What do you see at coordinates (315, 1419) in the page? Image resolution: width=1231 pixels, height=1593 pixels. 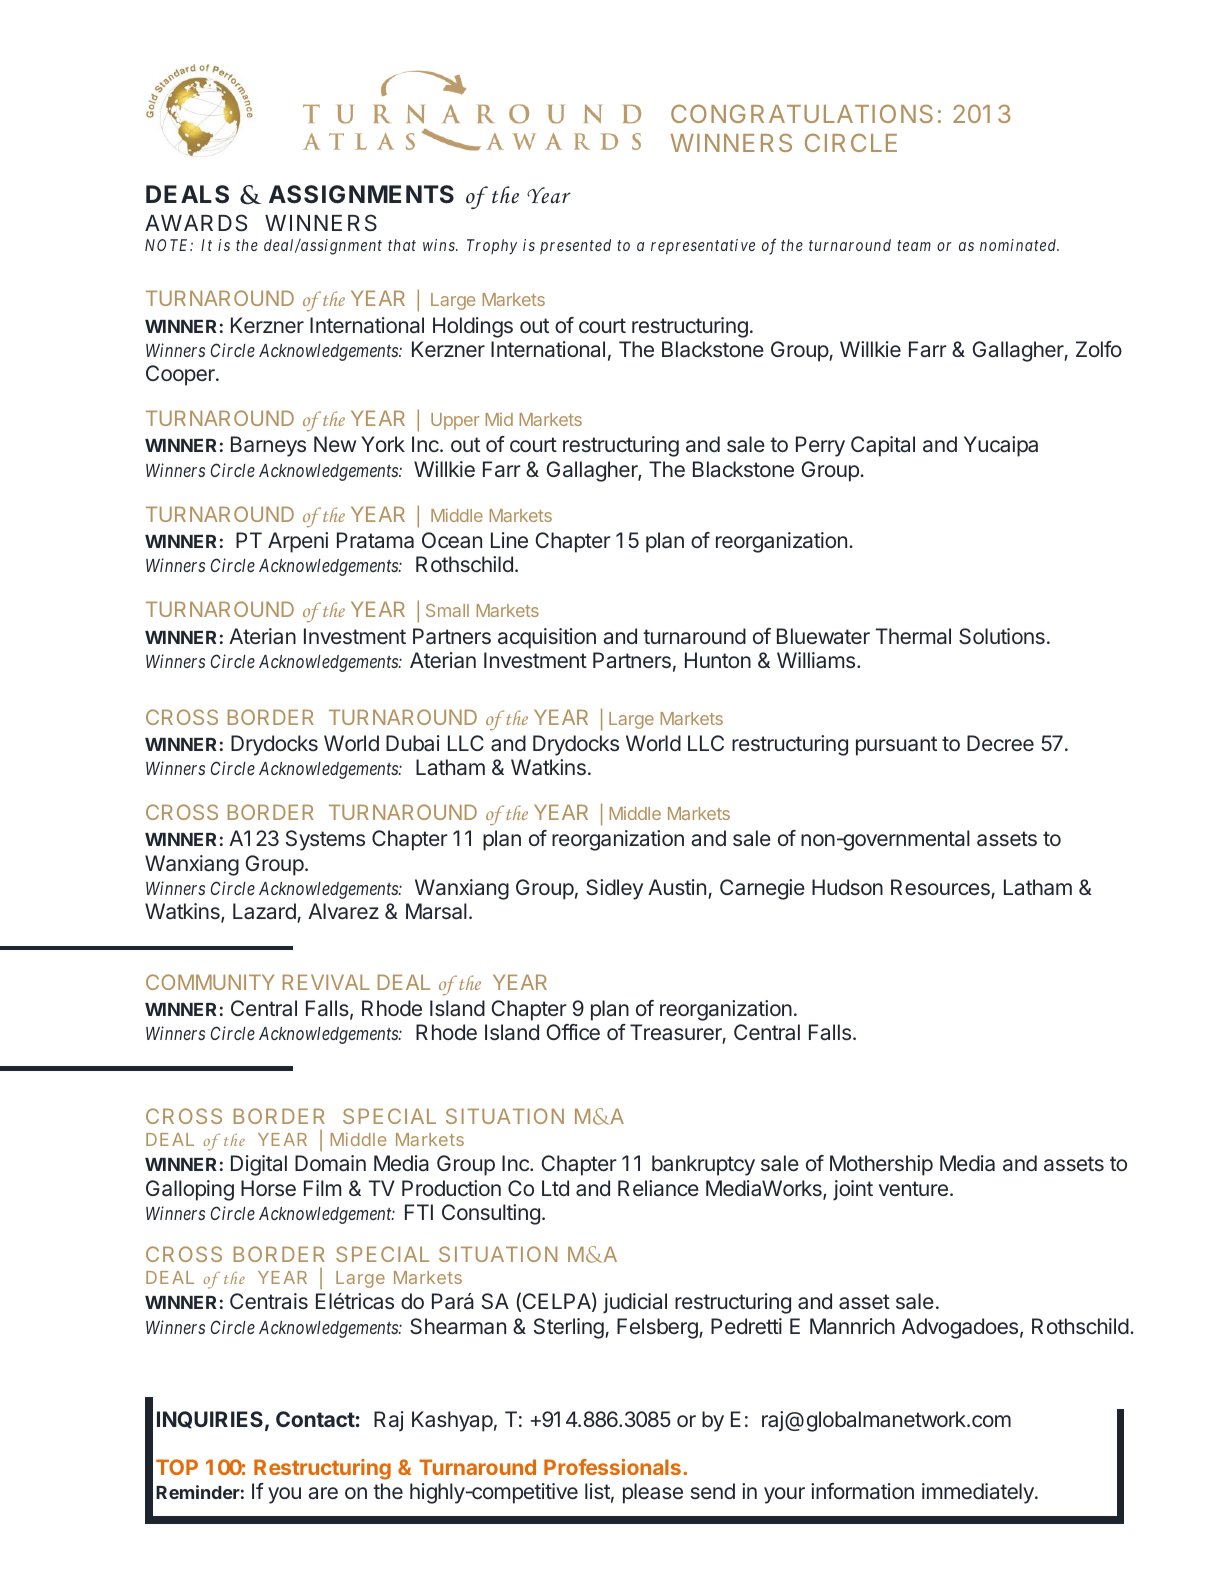 I see `Contact` at bounding box center [315, 1419].
